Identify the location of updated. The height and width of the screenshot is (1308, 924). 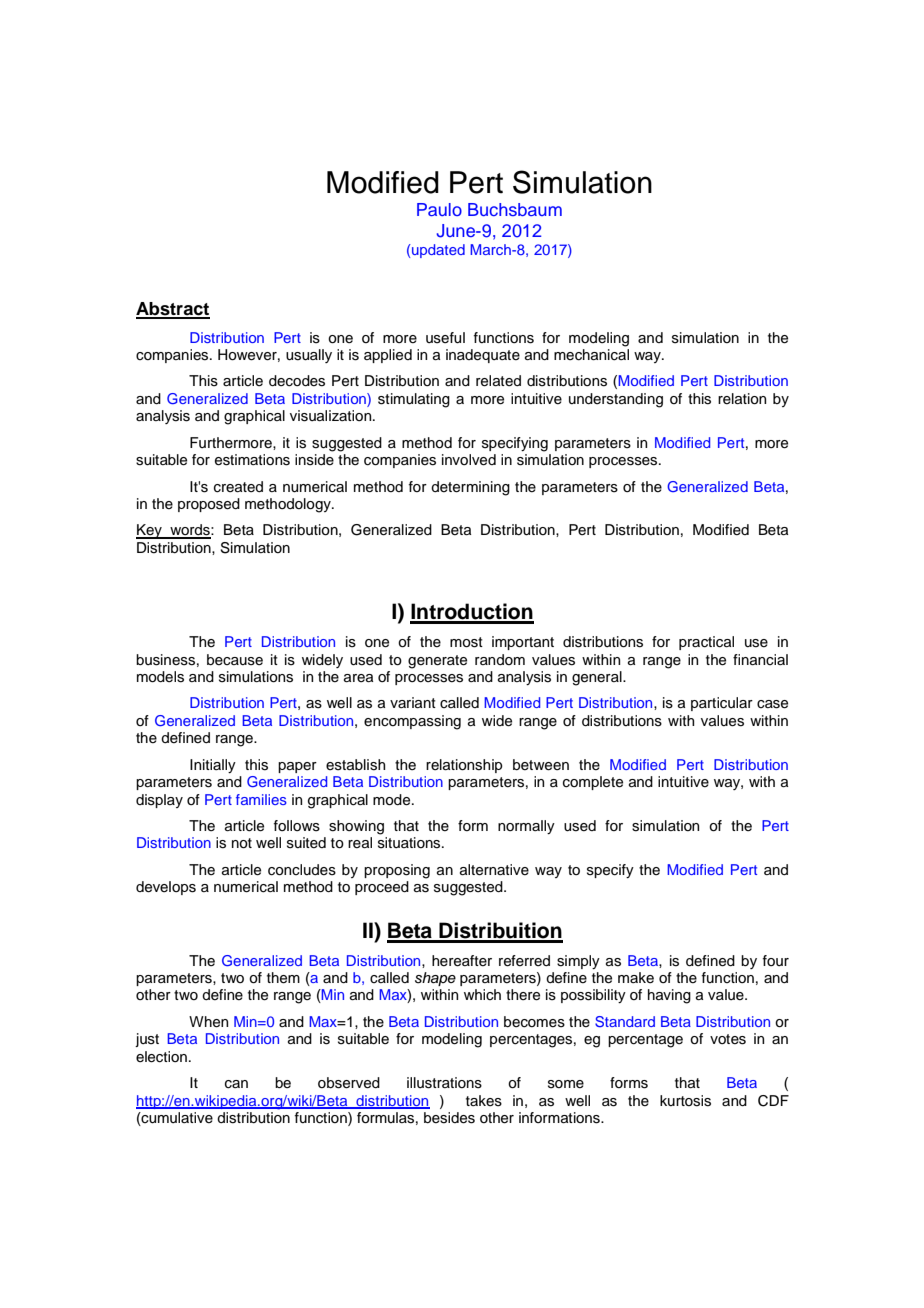
(437, 251).
